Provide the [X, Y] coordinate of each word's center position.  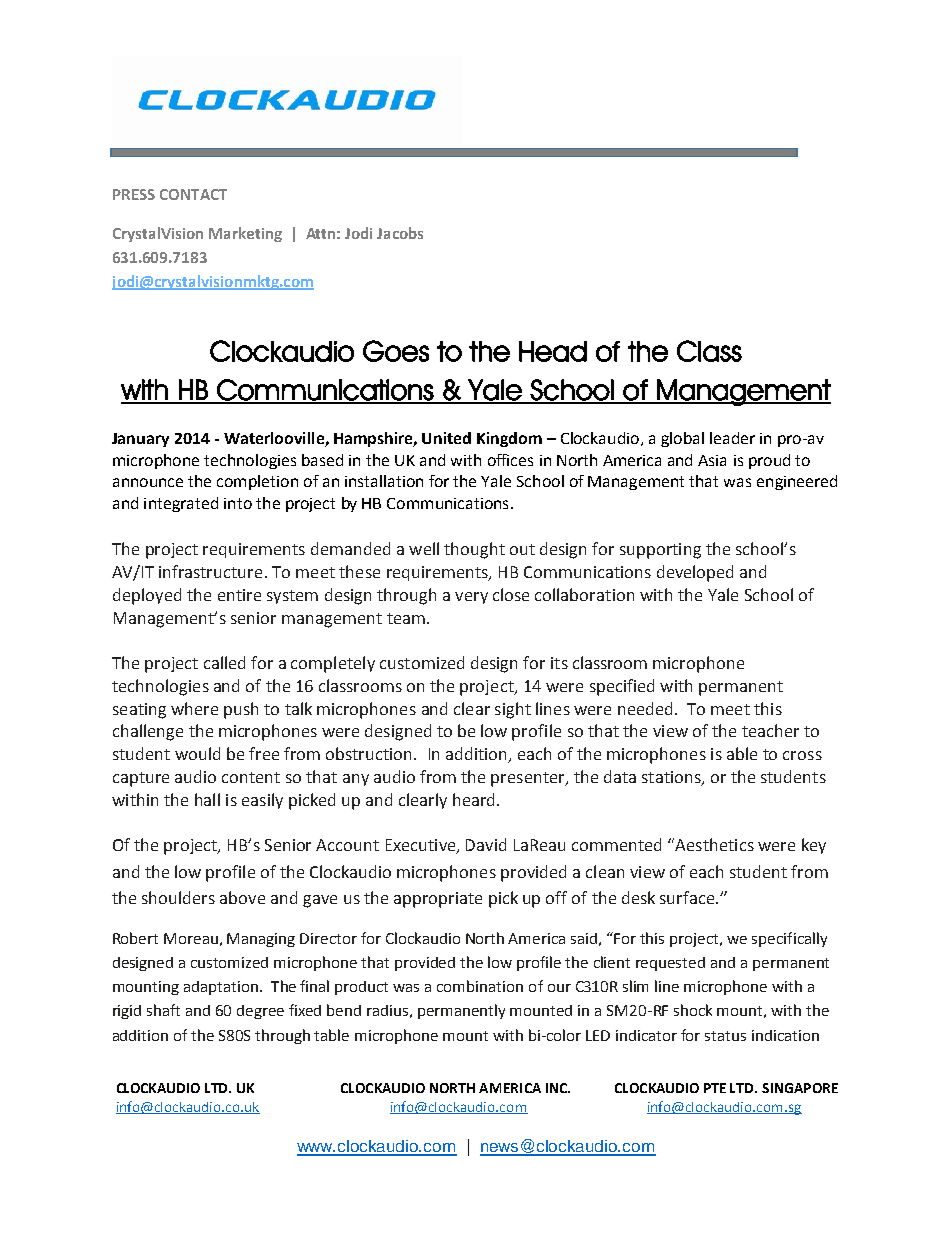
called [224, 662]
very [471, 598]
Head [553, 351]
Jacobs [400, 233]
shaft [163, 1010]
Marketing [245, 234]
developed [695, 573]
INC [557, 1088]
